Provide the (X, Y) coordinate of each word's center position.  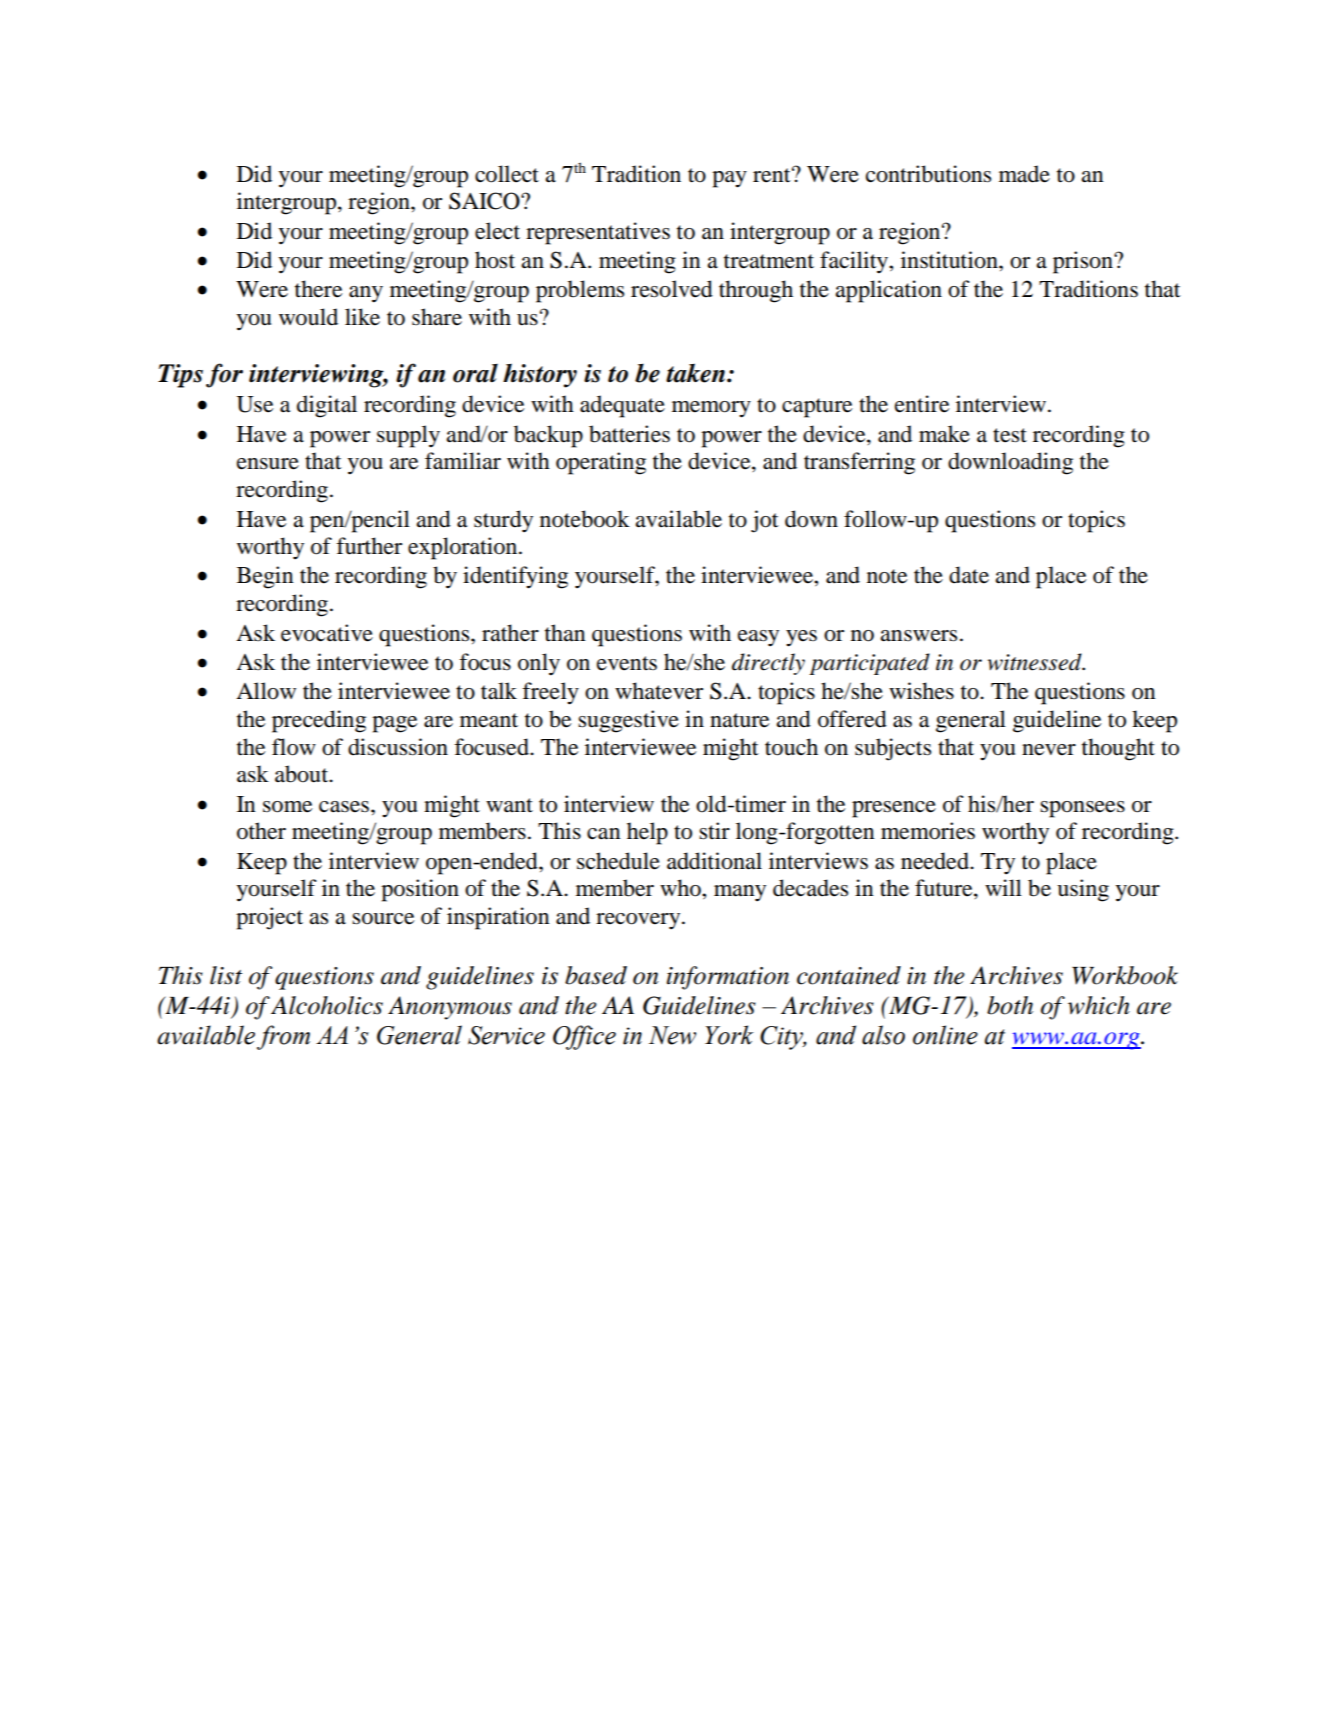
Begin (265, 577)
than (565, 633)
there (318, 289)
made (1024, 174)
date (969, 575)
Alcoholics (327, 1005)
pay (729, 179)
